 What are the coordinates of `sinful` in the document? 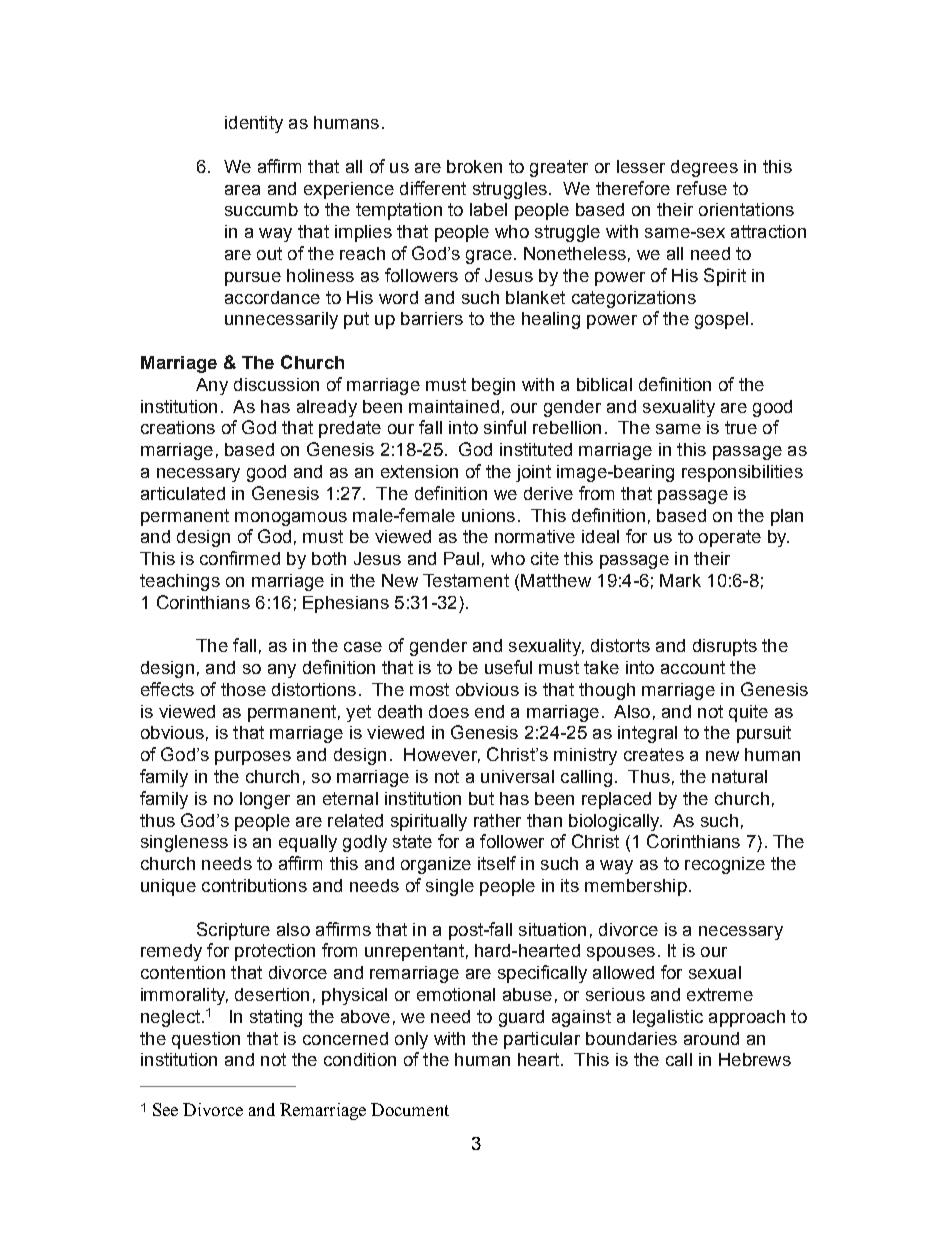 It's located at (505, 427).
